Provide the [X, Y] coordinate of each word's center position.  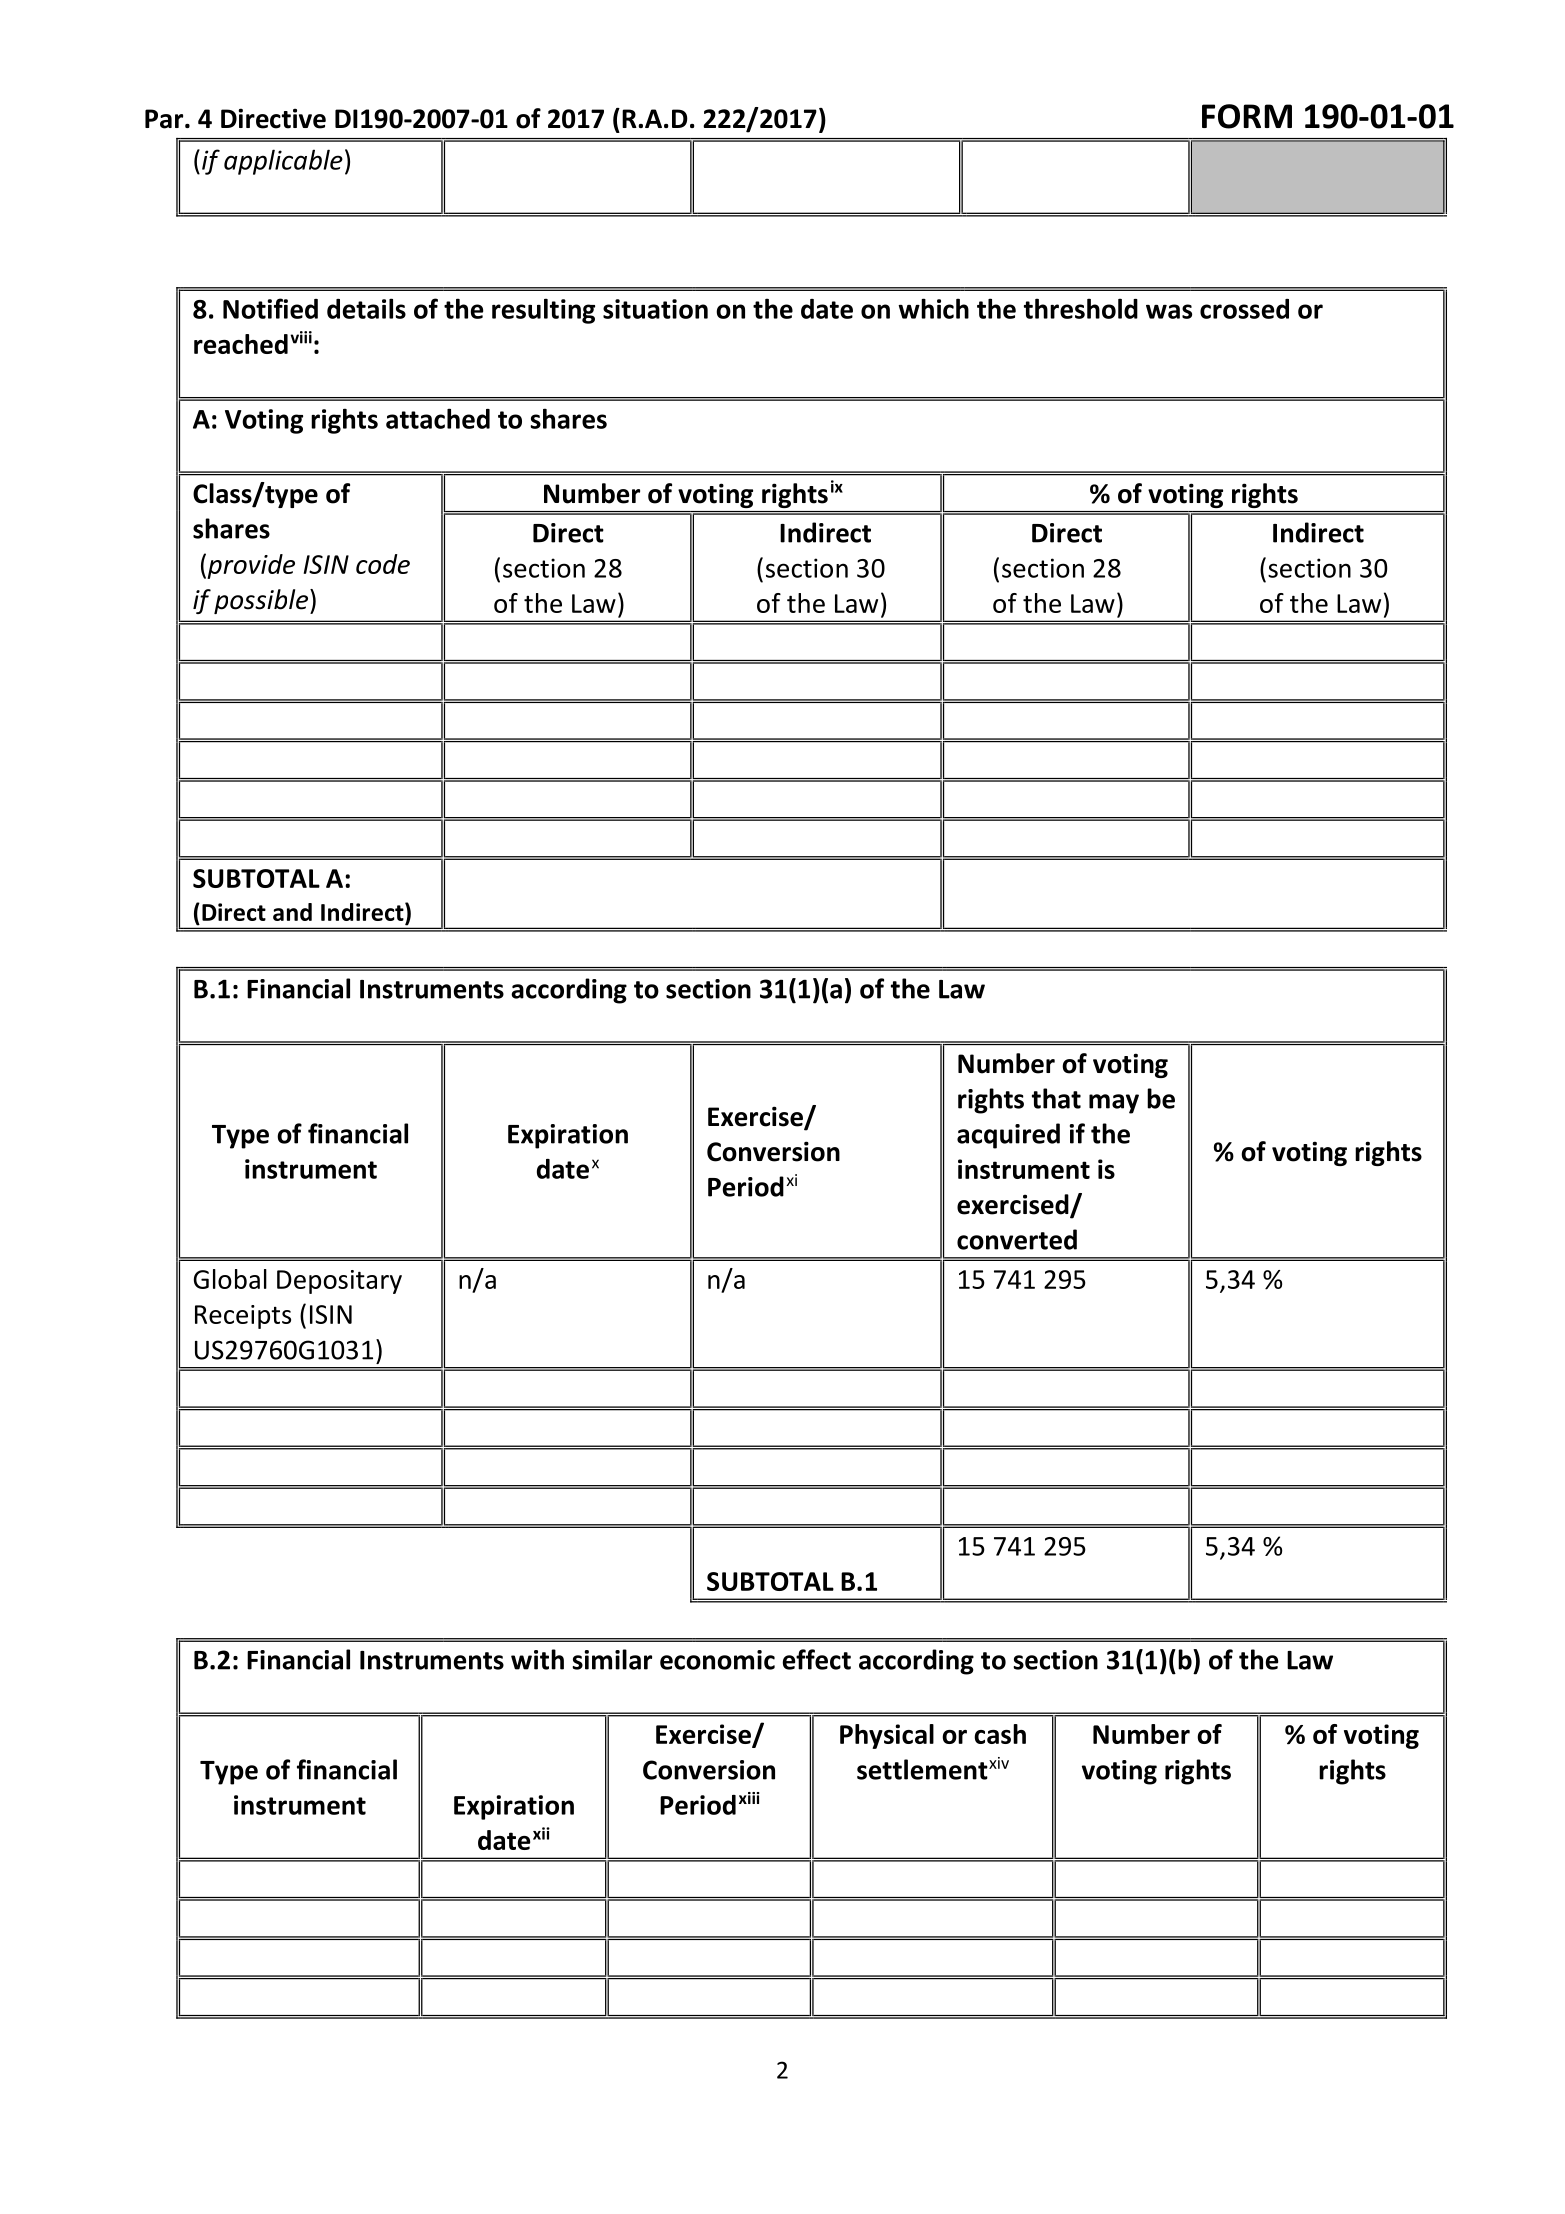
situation [655, 309]
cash [1000, 1734]
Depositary [339, 1282]
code [383, 564]
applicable [283, 162]
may [1114, 1104]
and [292, 912]
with [537, 1659]
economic [717, 1660]
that [1056, 1098]
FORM [1247, 116]
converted [1017, 1239]
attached [438, 418]
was [1169, 311]
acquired [1008, 1136]
